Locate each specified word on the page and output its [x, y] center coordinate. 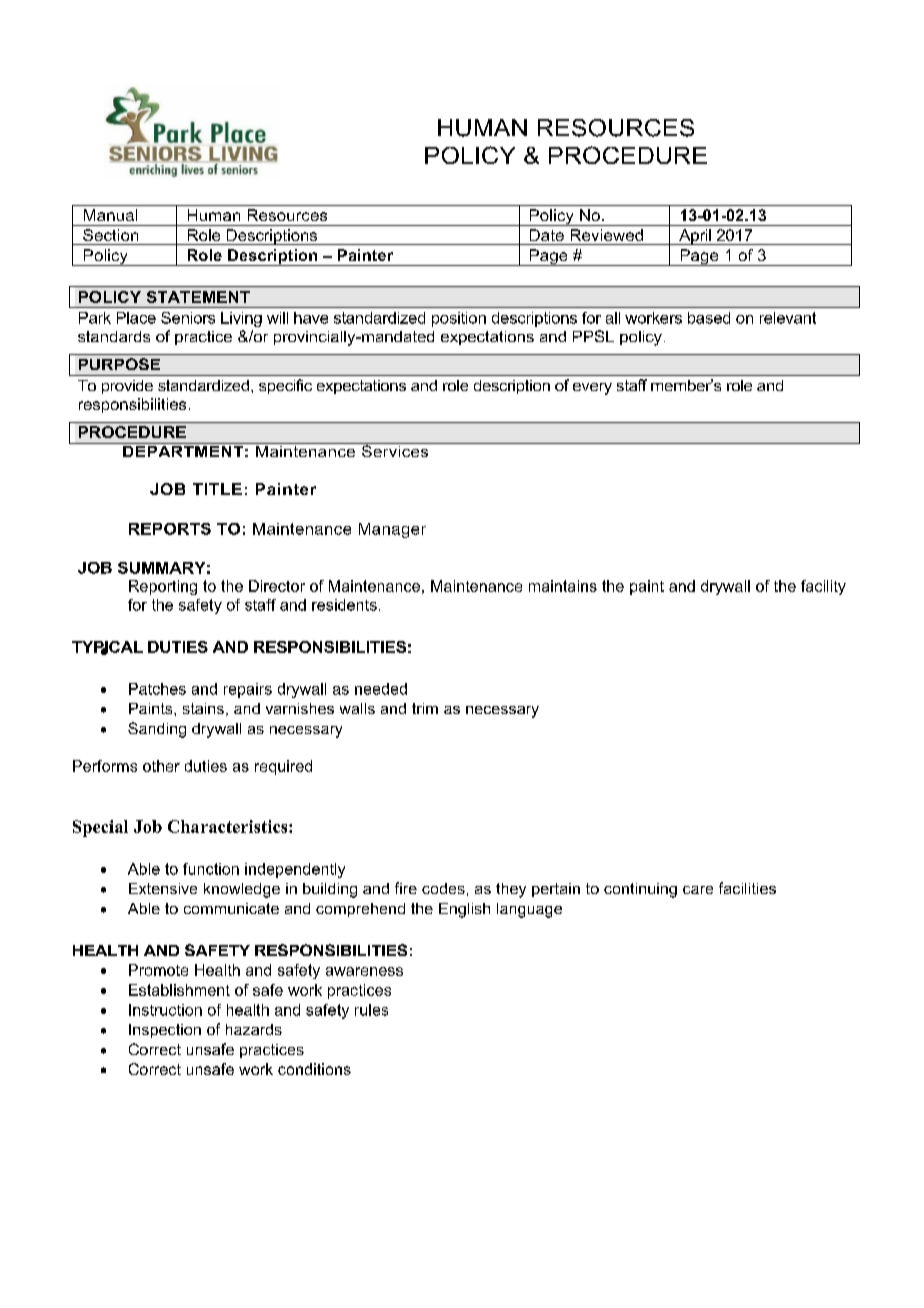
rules [371, 1010]
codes [443, 888]
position [459, 319]
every [592, 389]
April [695, 237]
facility [823, 587]
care [698, 890]
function [211, 869]
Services [395, 450]
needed [381, 689]
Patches [157, 689]
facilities [747, 888]
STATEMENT [198, 297]
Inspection [165, 1031]
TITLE [217, 489]
